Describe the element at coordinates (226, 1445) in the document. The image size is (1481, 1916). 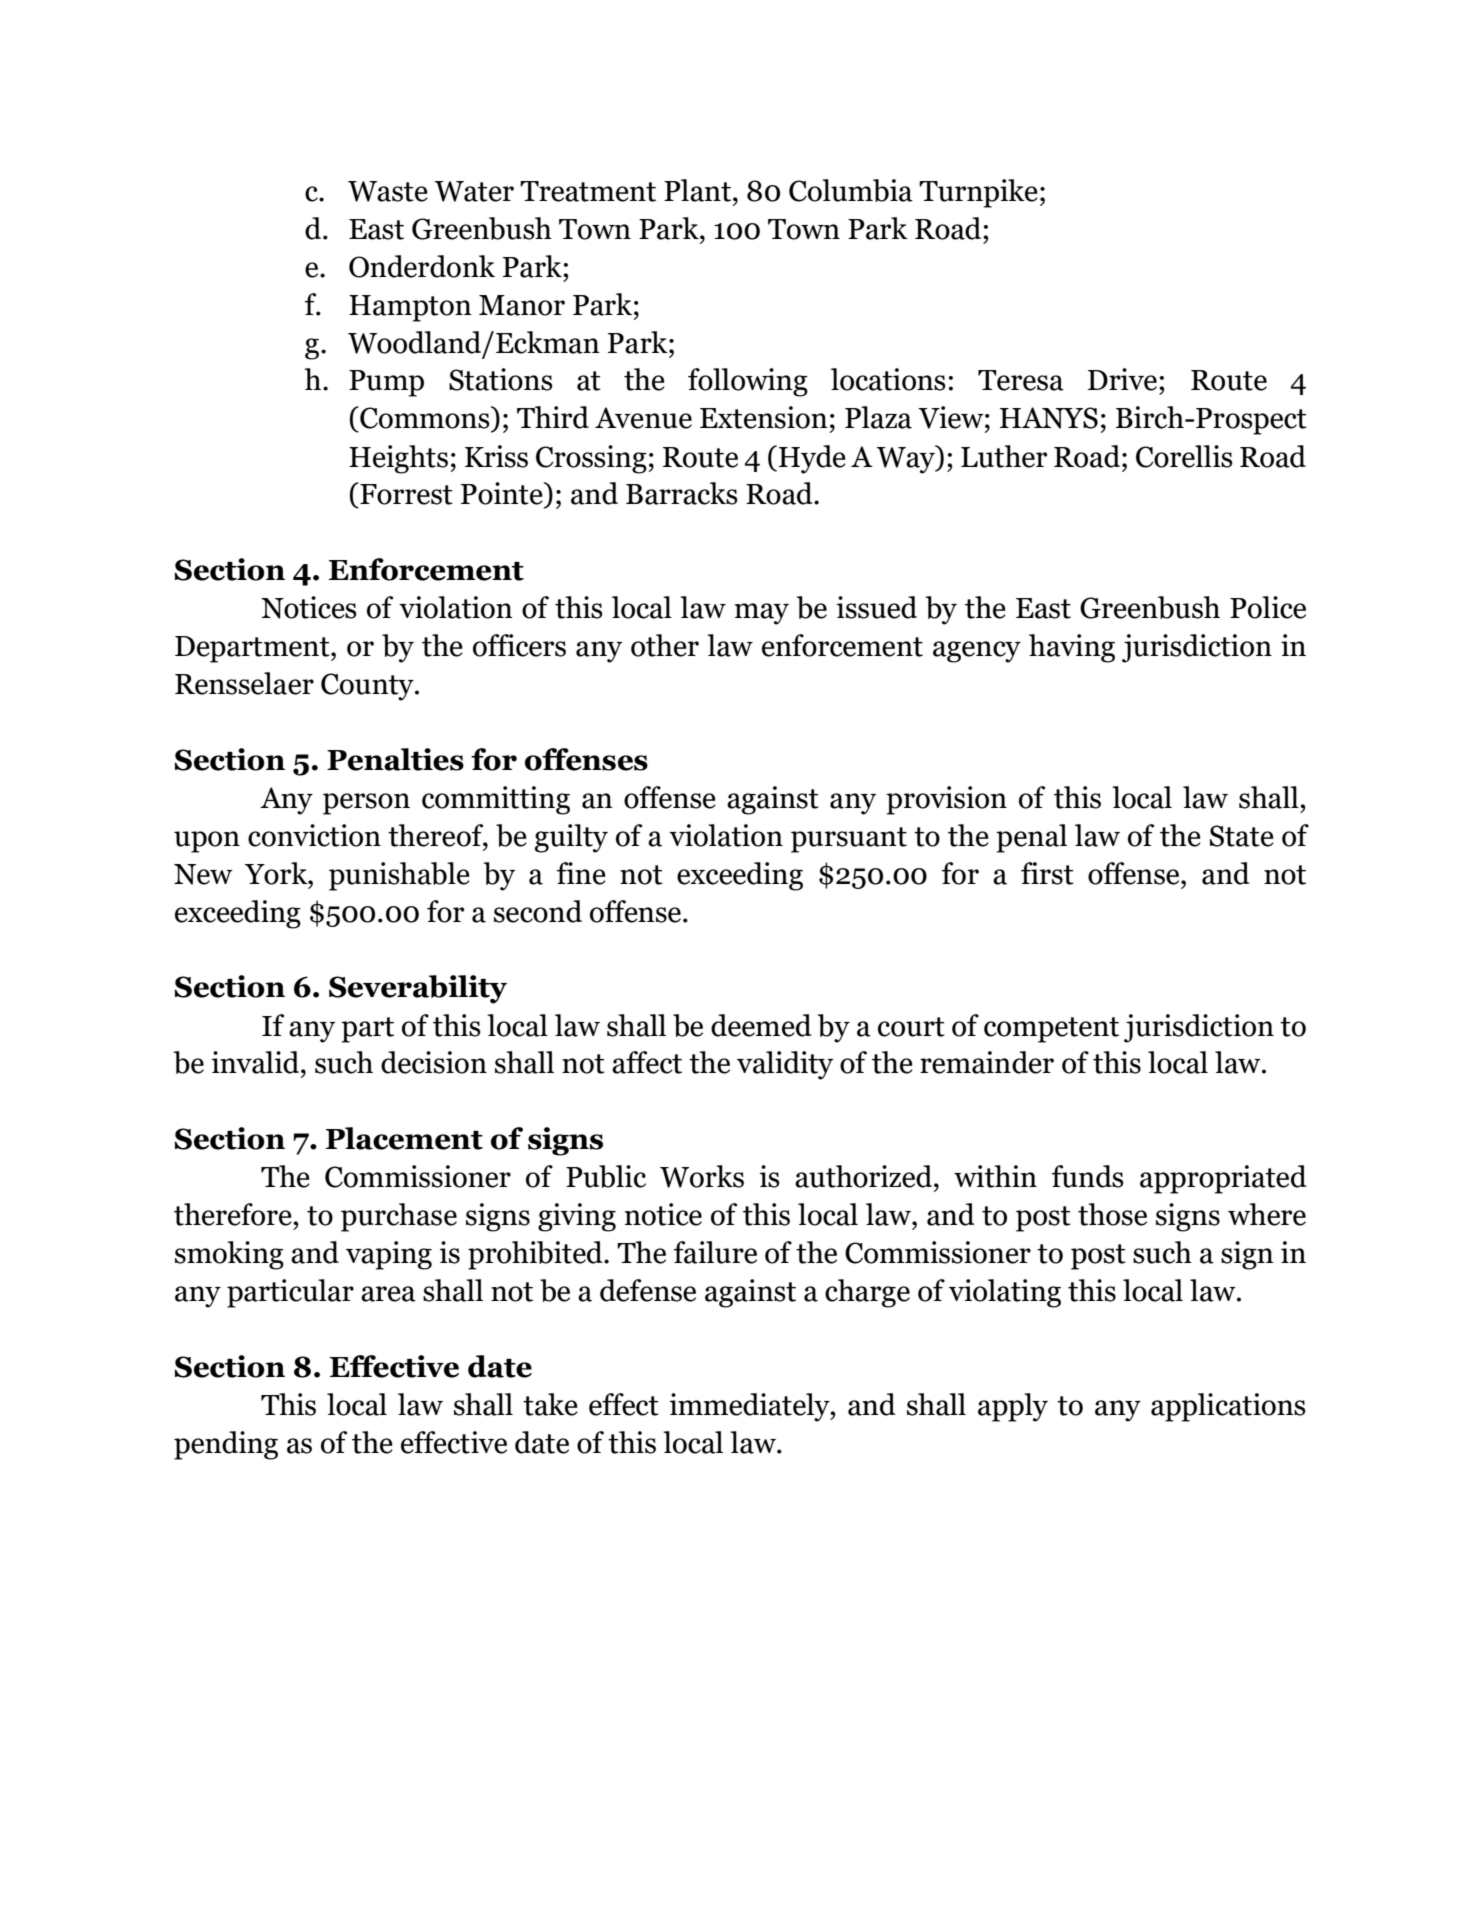
I see `pending` at that location.
